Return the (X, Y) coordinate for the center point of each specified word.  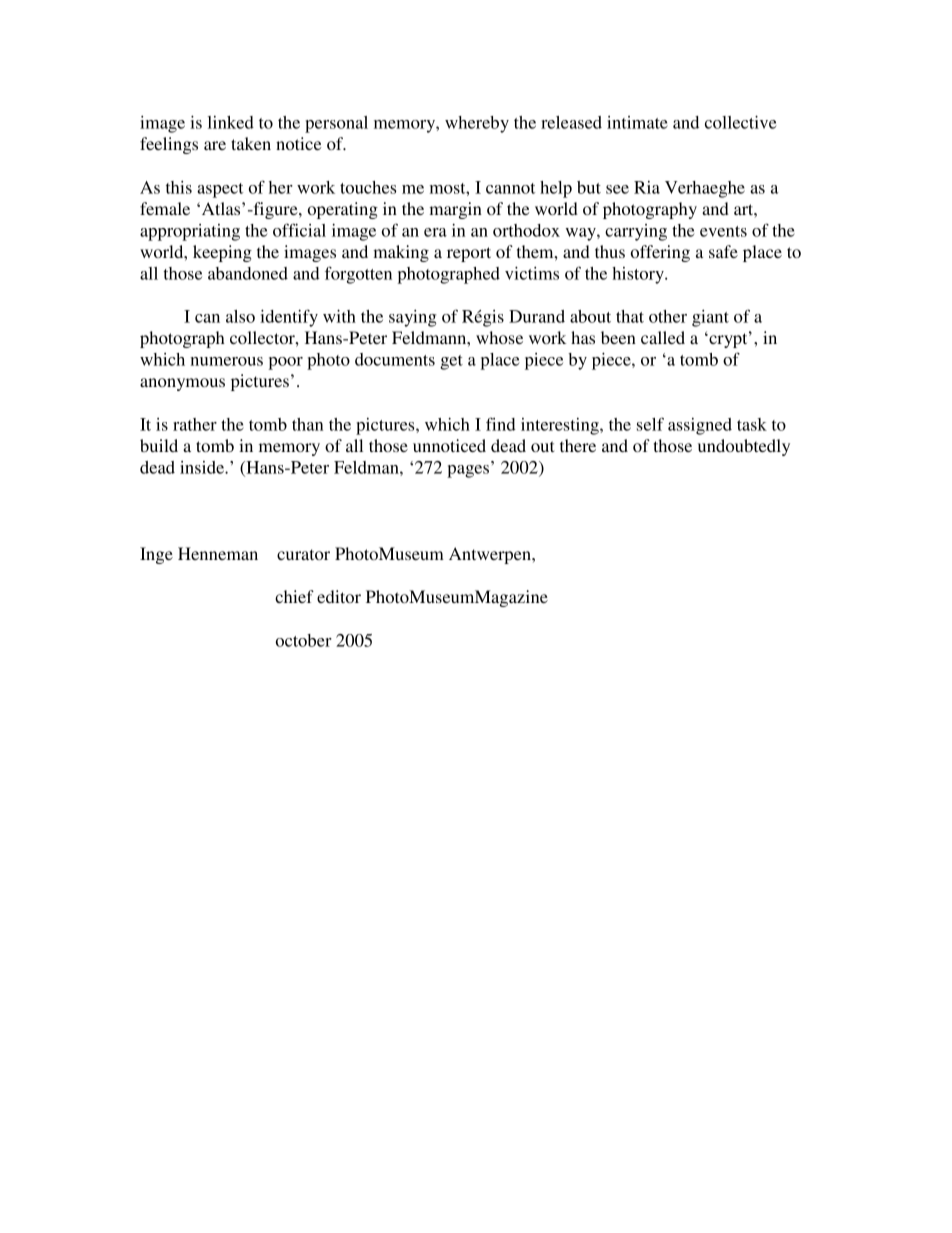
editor (339, 596)
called (663, 337)
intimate (637, 122)
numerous (226, 361)
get (451, 362)
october (304, 640)
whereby (477, 124)
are (215, 145)
